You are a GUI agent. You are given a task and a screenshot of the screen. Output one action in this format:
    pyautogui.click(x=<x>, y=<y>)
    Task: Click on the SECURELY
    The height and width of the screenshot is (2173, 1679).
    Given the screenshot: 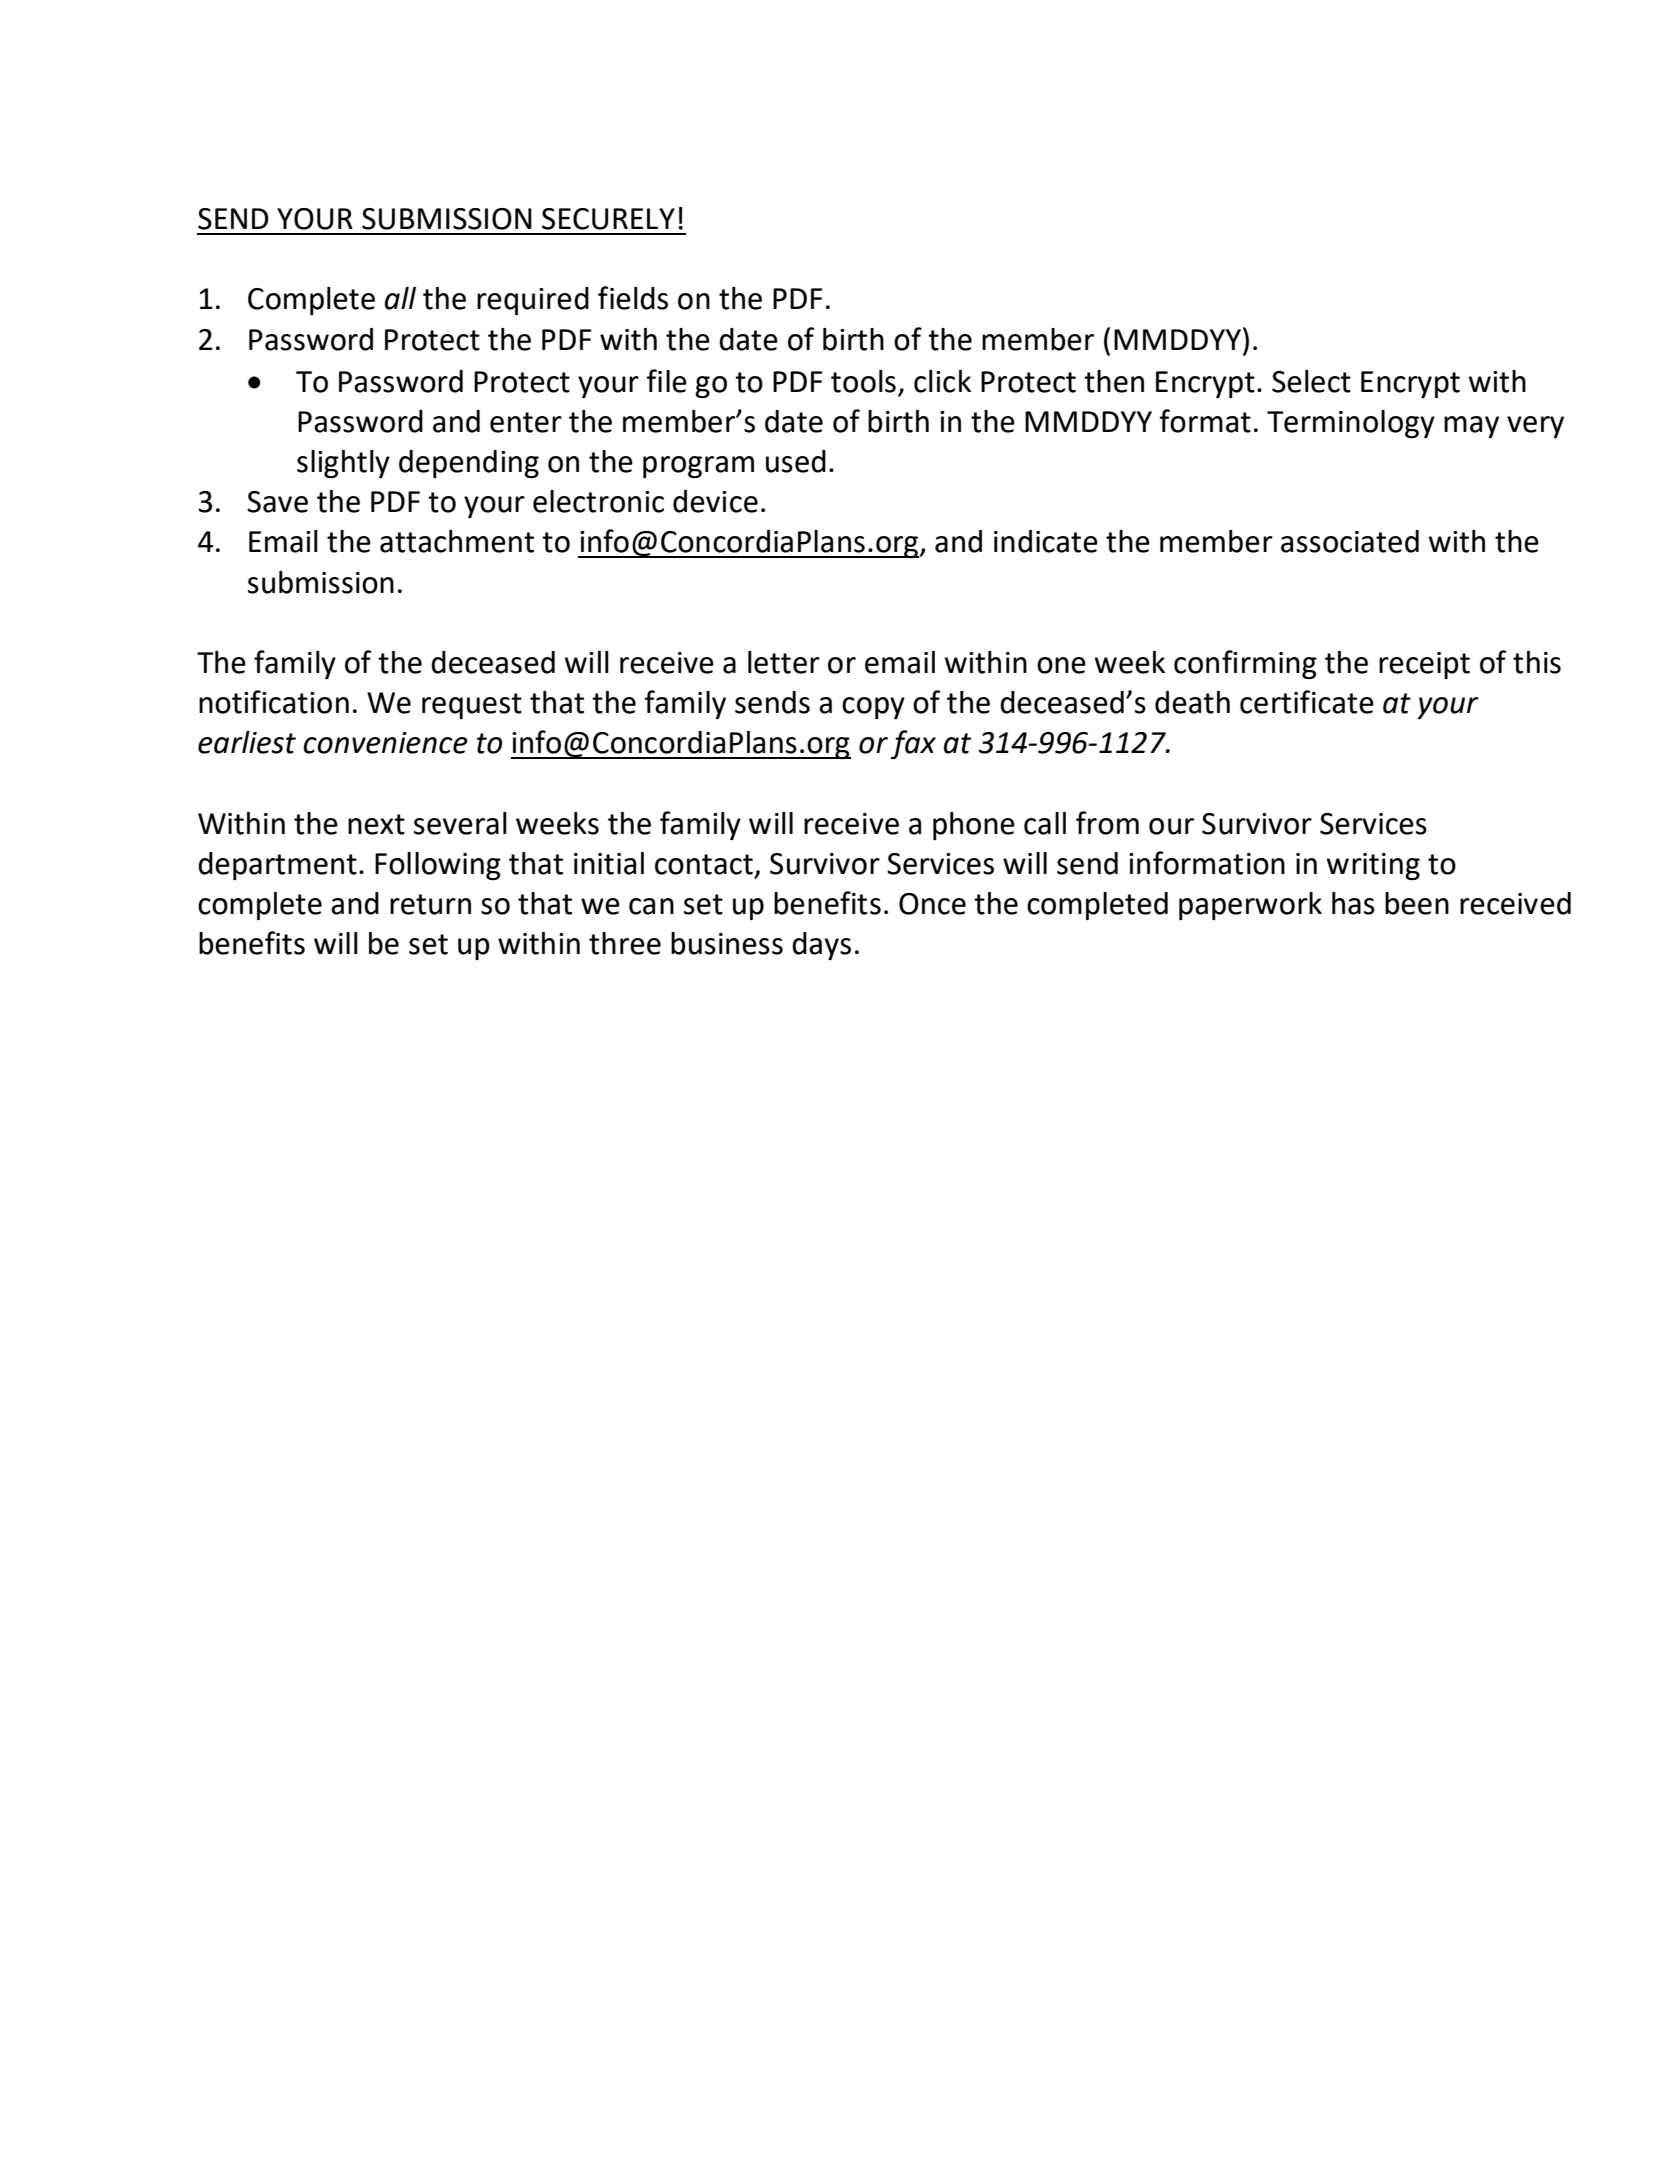 What is the action you would take?
    pyautogui.click(x=608, y=219)
